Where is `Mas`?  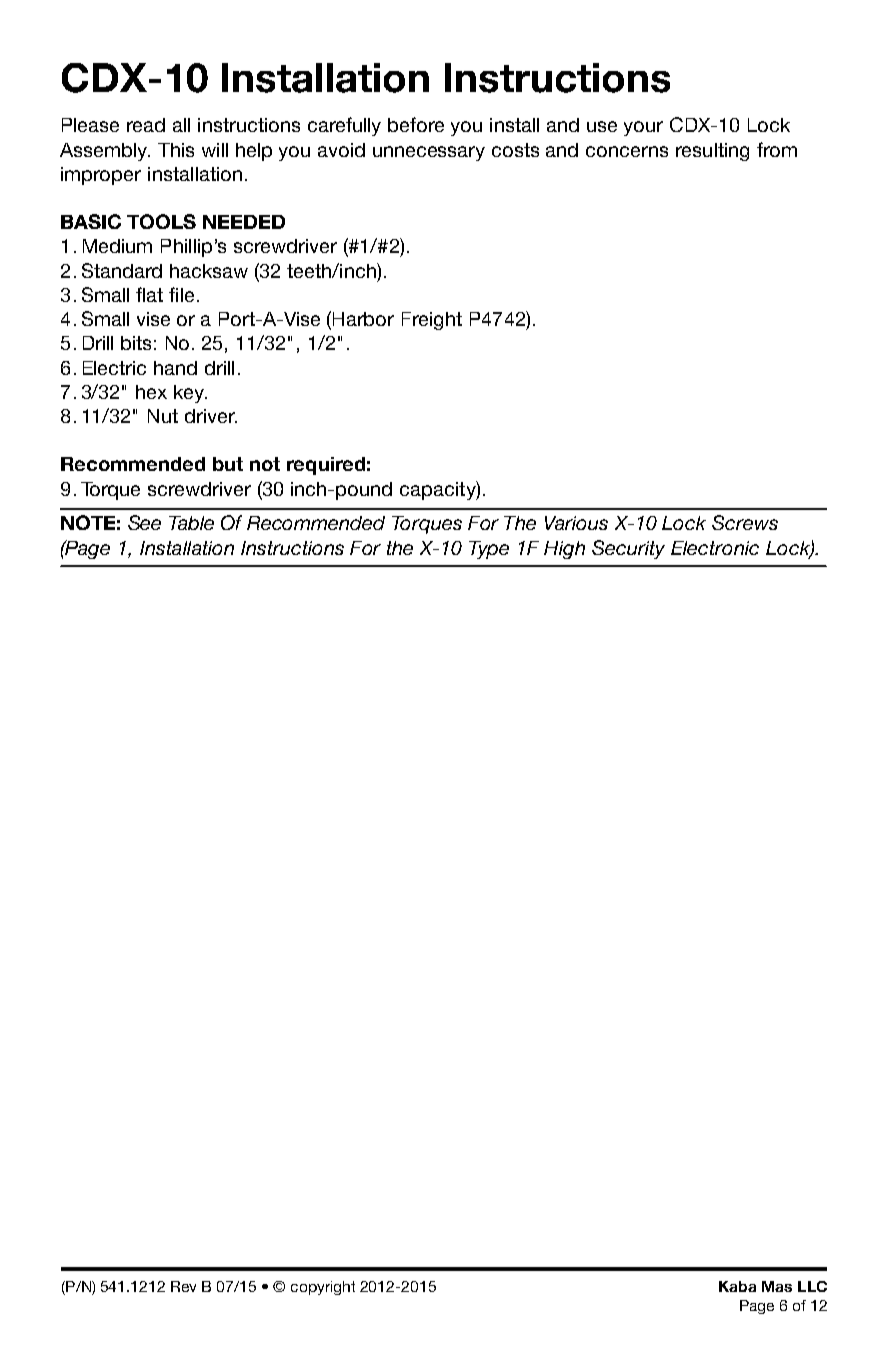
Mas is located at coordinates (777, 1286).
